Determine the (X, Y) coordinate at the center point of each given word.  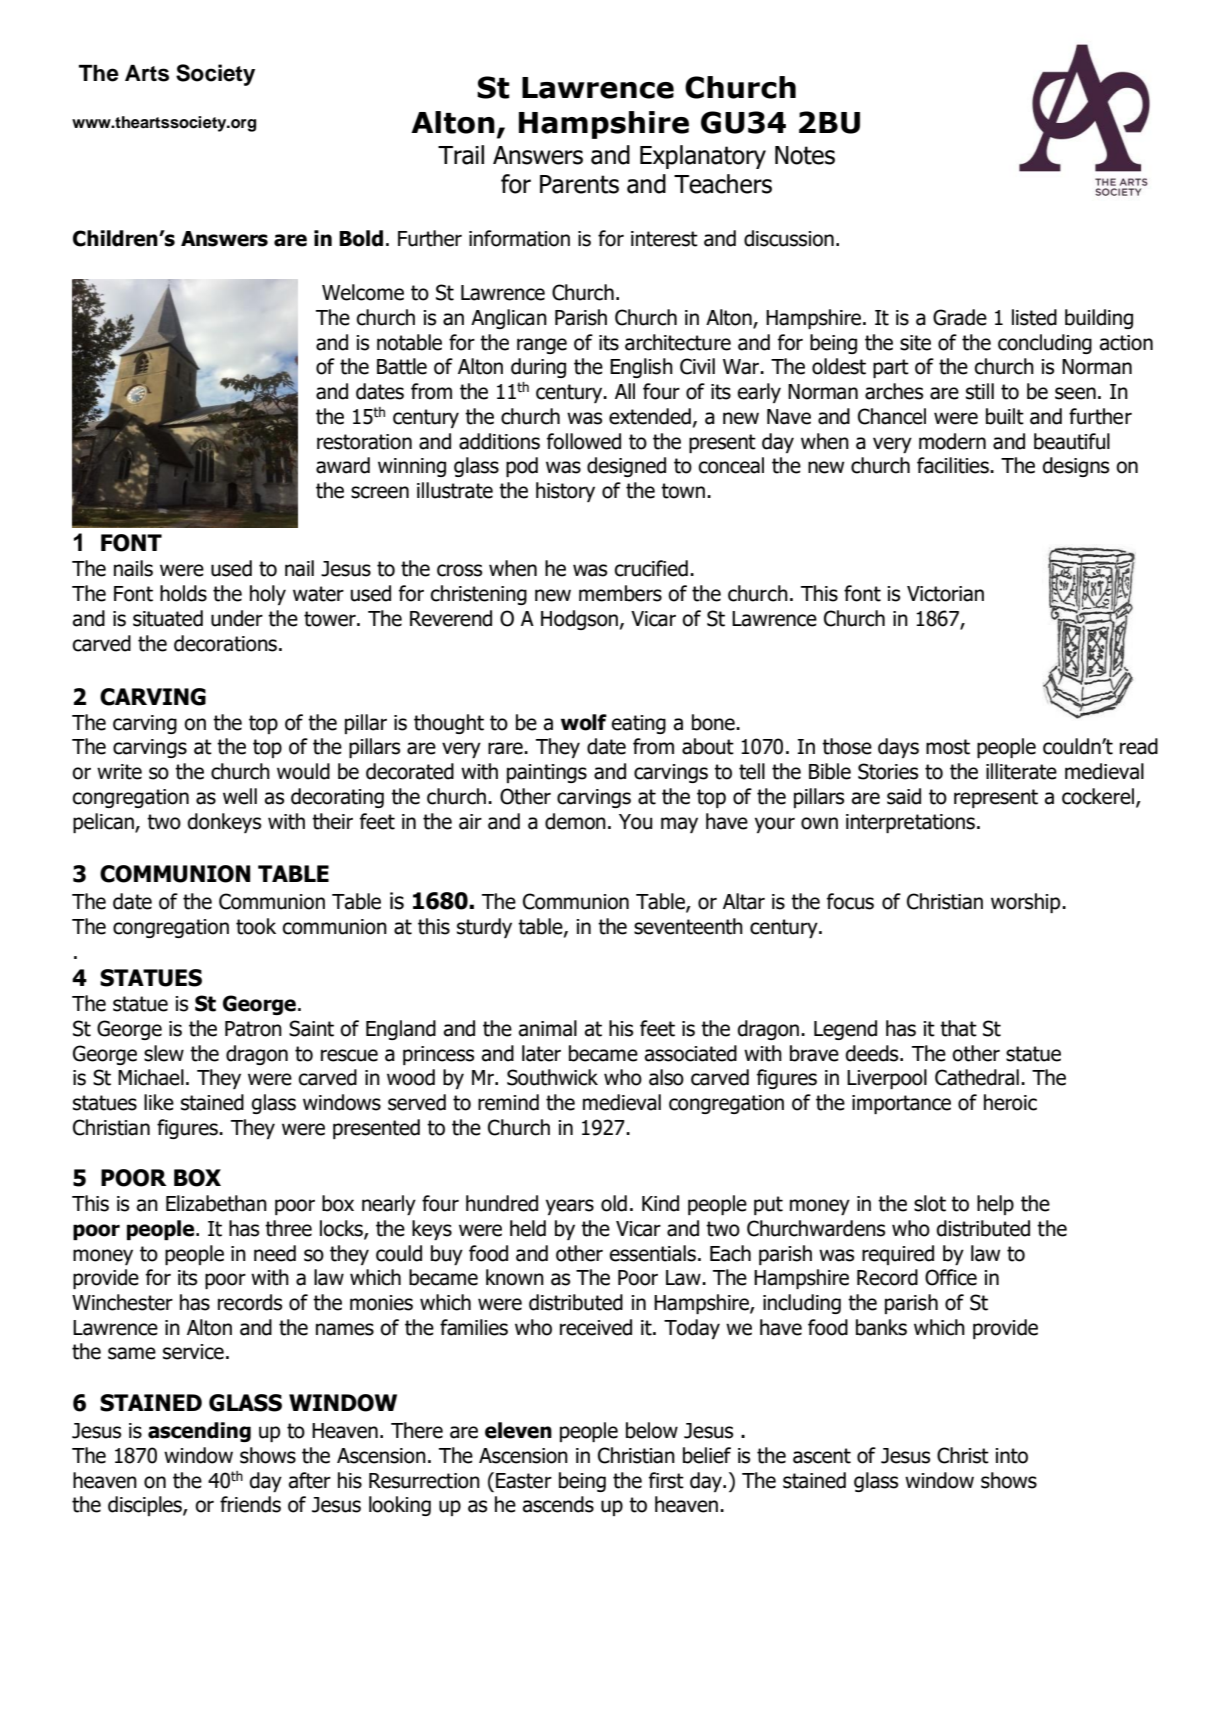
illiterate (1021, 771)
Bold (361, 238)
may (679, 825)
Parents (579, 184)
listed (1034, 317)
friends (250, 1504)
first (666, 1480)
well (240, 796)
